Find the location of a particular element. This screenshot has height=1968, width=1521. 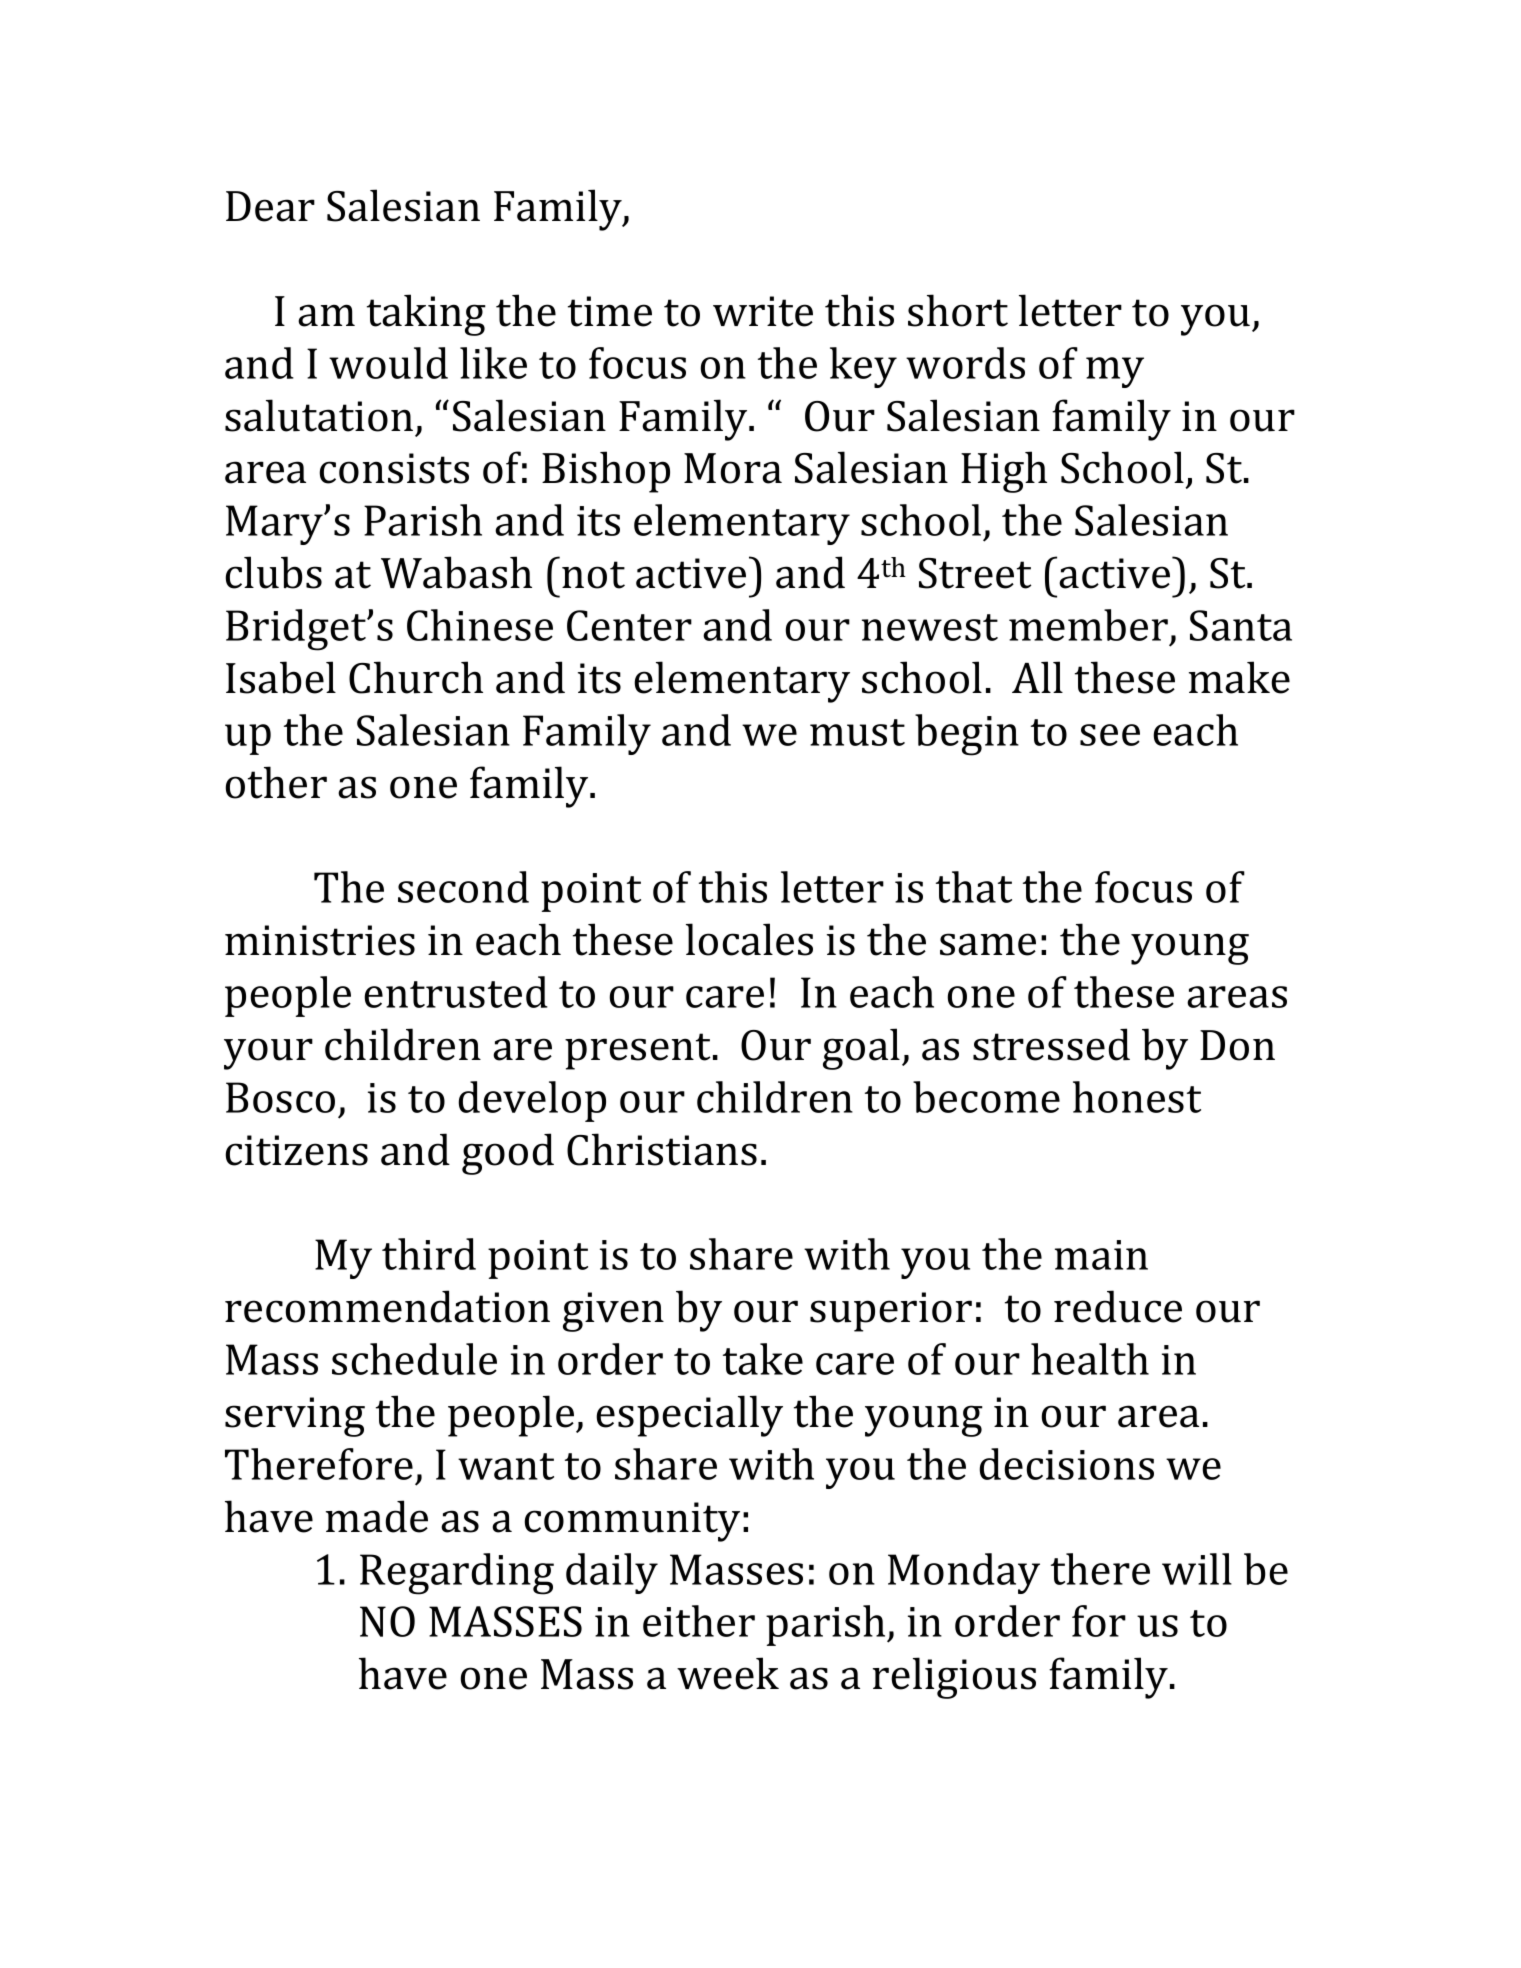

ministries is located at coordinates (320, 940).
